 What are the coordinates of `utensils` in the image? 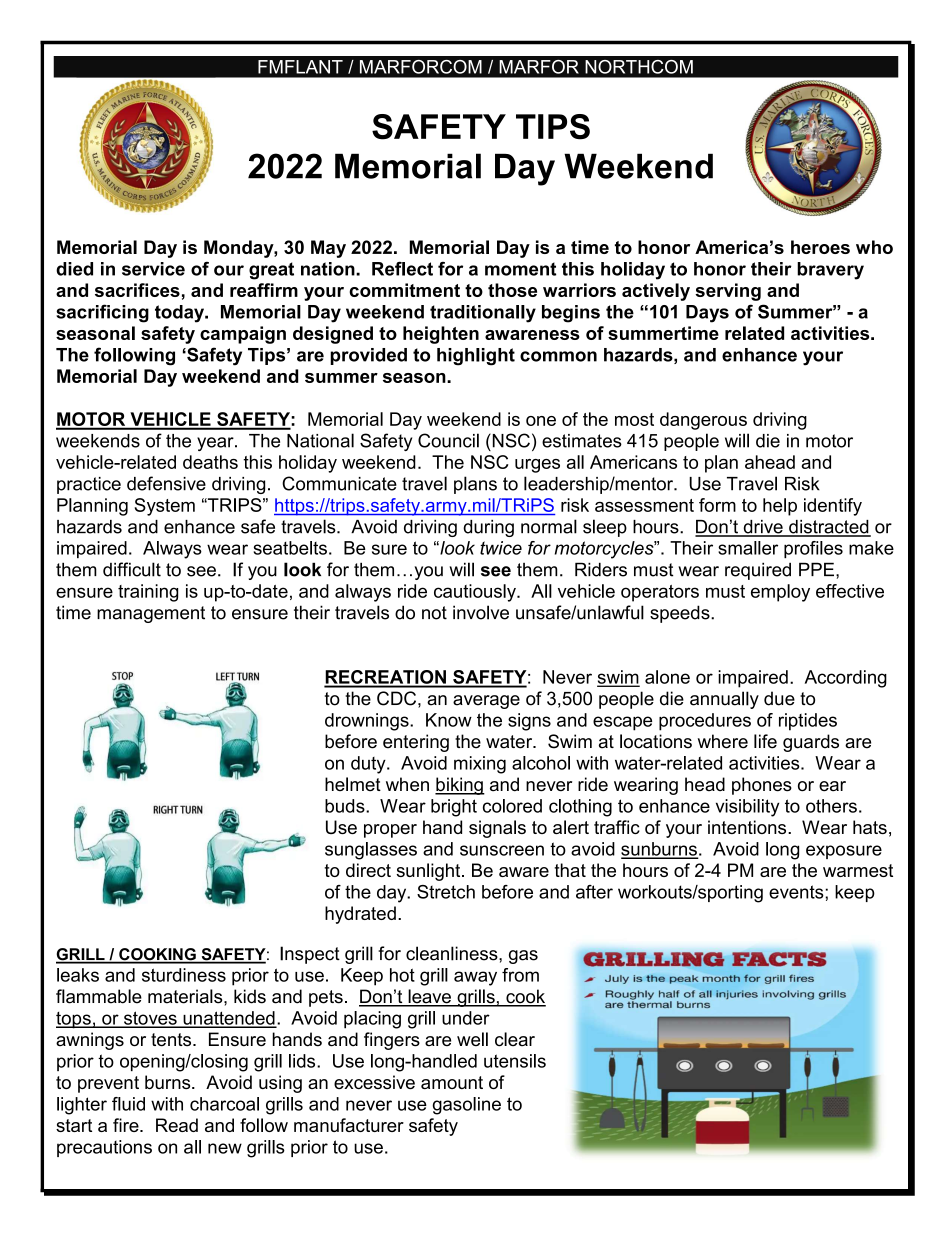 It's located at (515, 1061).
